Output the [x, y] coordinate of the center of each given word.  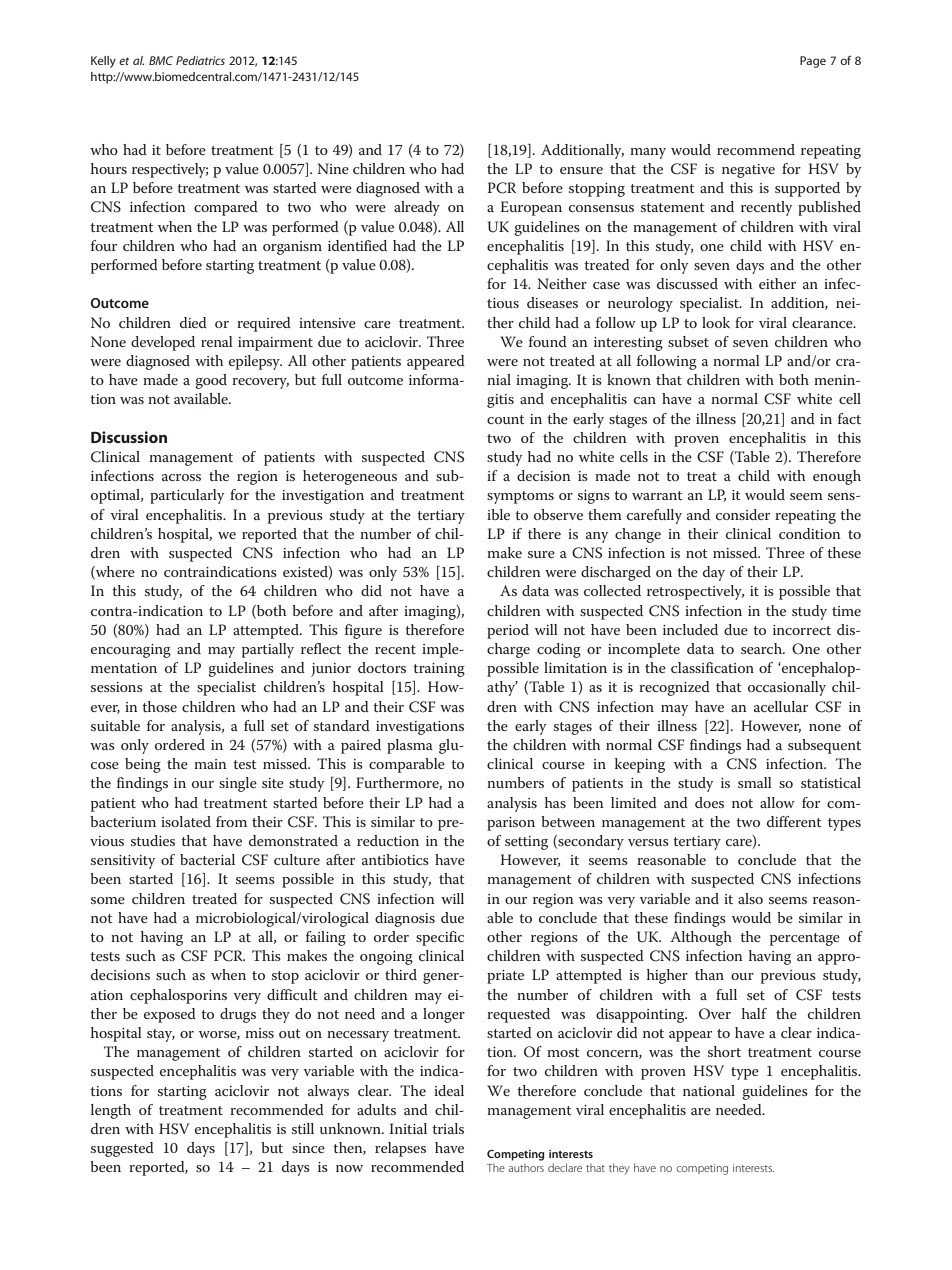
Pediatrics [200, 60]
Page [813, 62]
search [763, 648]
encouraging [131, 651]
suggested [122, 1149]
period [508, 631]
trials [448, 1128]
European [531, 208]
